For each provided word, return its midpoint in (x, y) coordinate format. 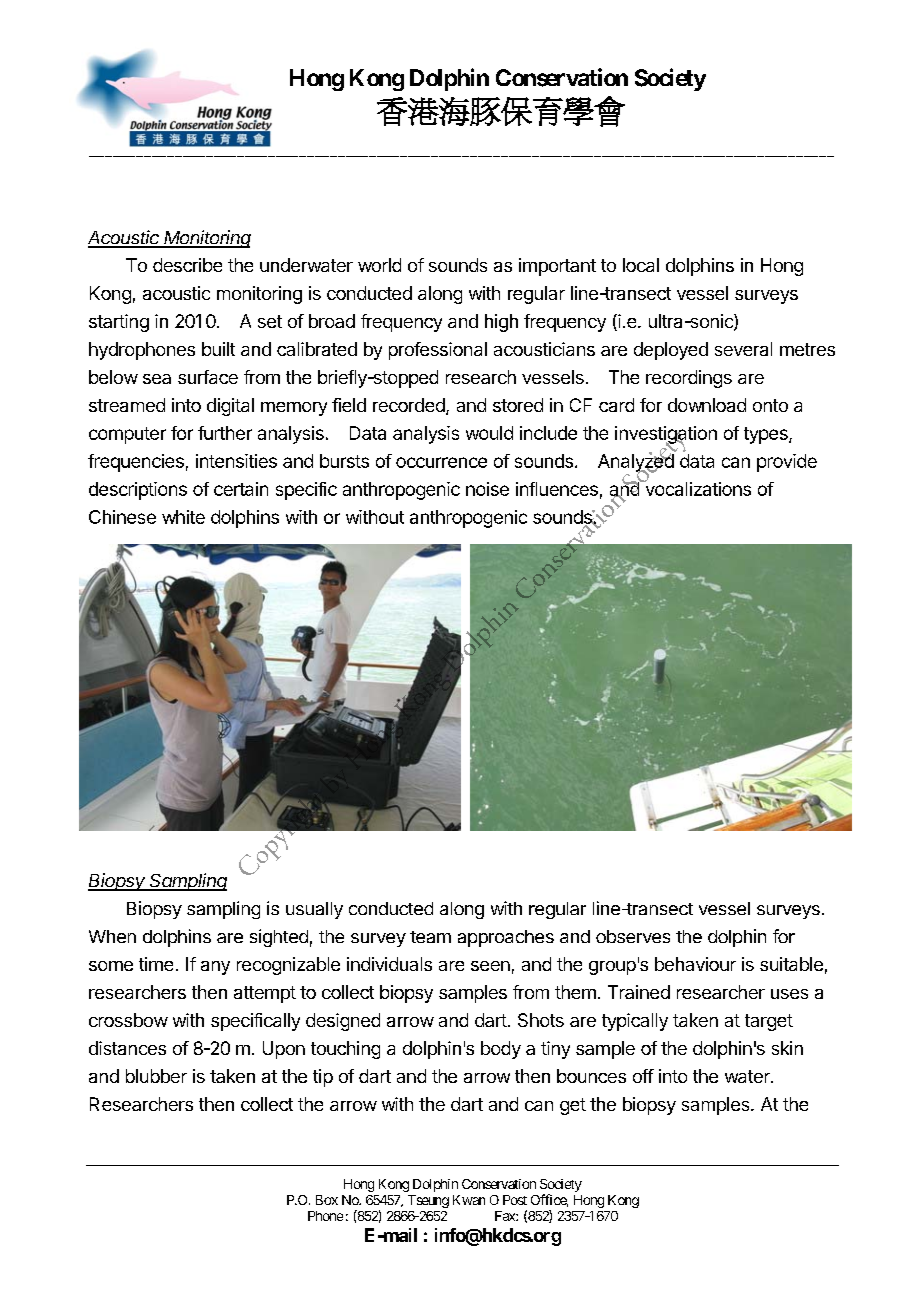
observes (633, 936)
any (215, 968)
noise (487, 489)
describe (187, 265)
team (430, 937)
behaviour (695, 964)
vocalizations (697, 488)
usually (314, 910)
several (743, 349)
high (501, 323)
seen (490, 966)
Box (327, 1200)
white (183, 517)
